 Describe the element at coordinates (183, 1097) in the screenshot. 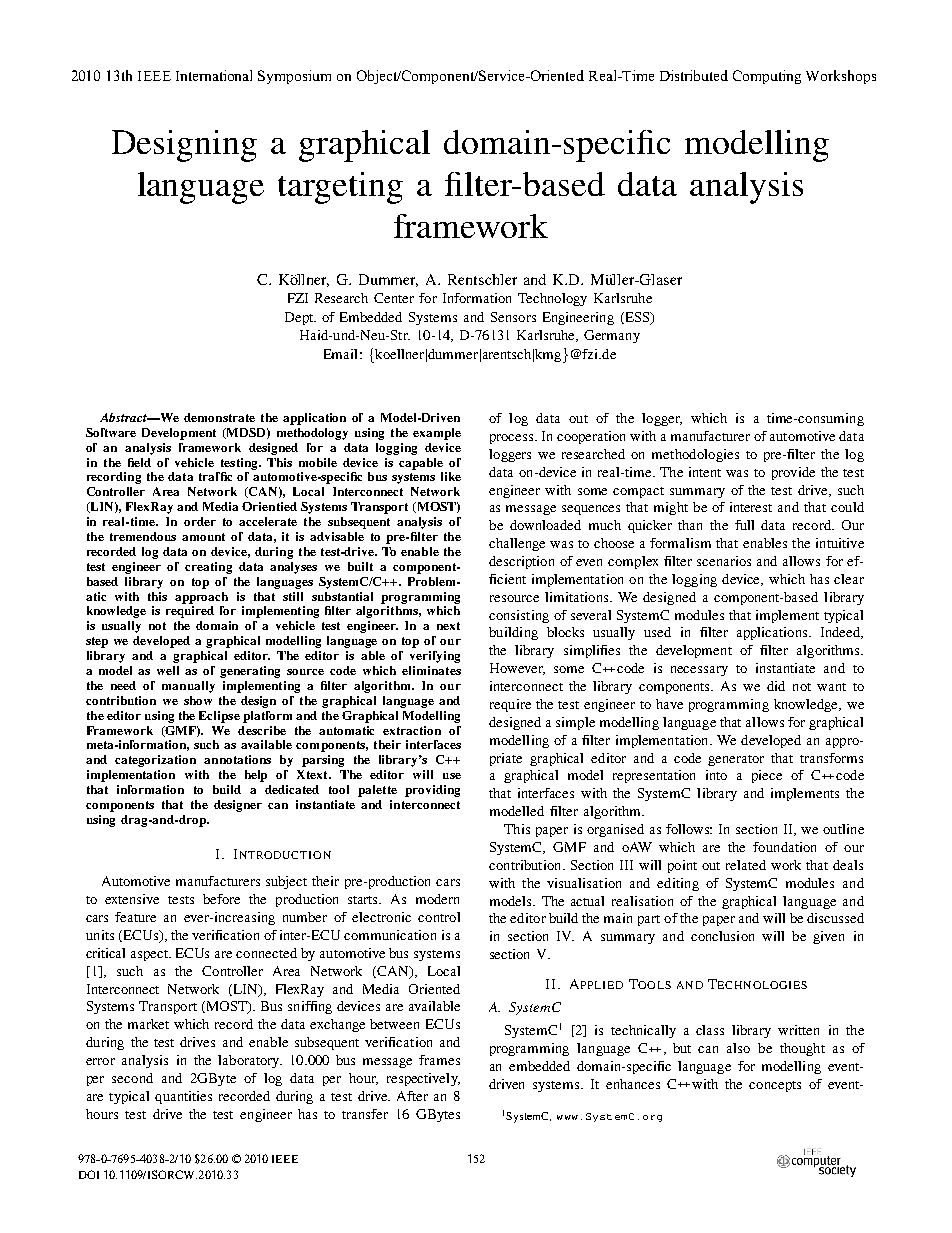

I see `quantities` at that location.
